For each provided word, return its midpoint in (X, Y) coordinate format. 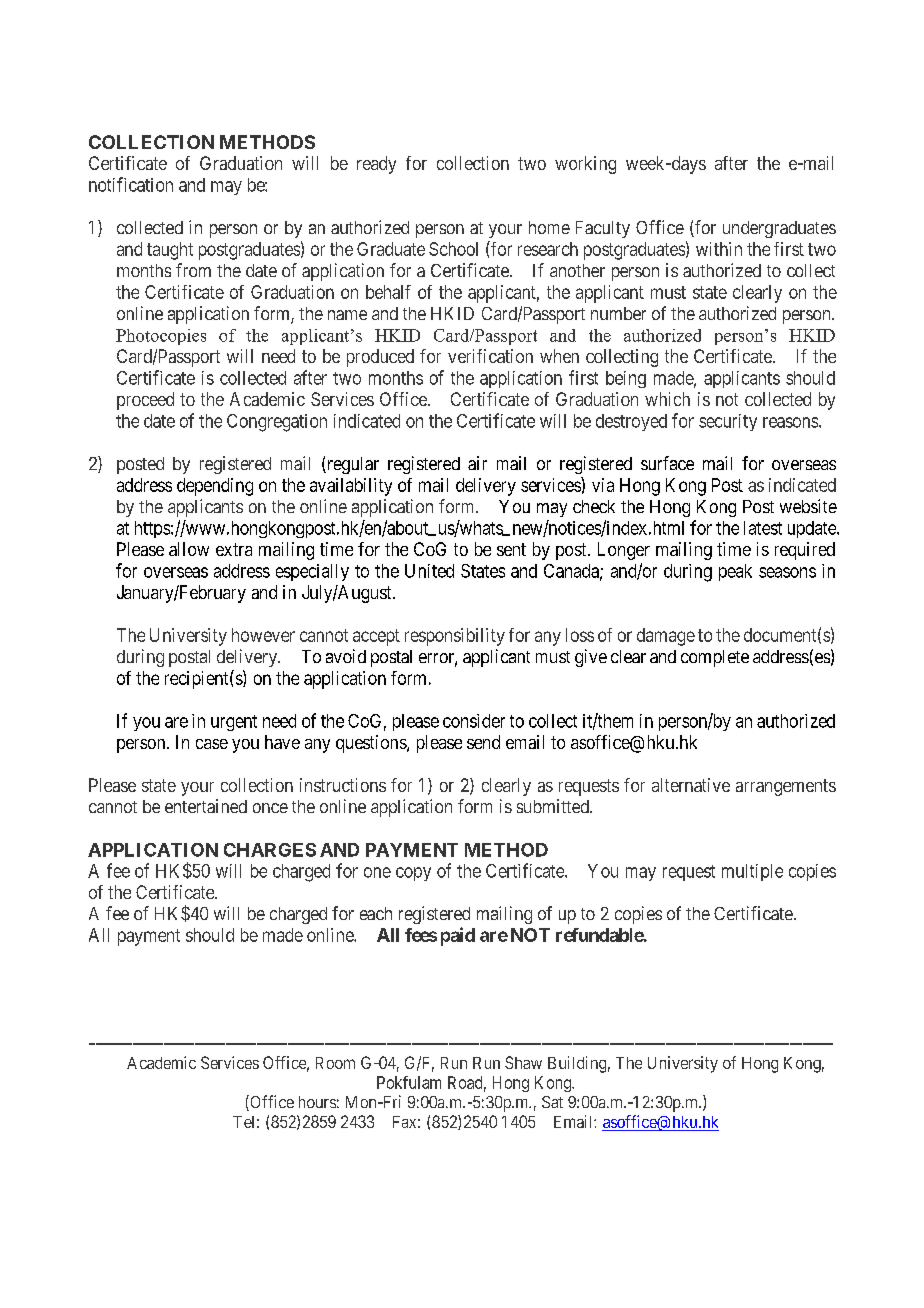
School (453, 249)
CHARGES (270, 850)
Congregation (277, 423)
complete (715, 658)
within (719, 249)
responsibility (455, 637)
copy (413, 874)
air (477, 463)
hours (317, 1102)
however (263, 635)
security (728, 422)
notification (131, 184)
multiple (752, 872)
